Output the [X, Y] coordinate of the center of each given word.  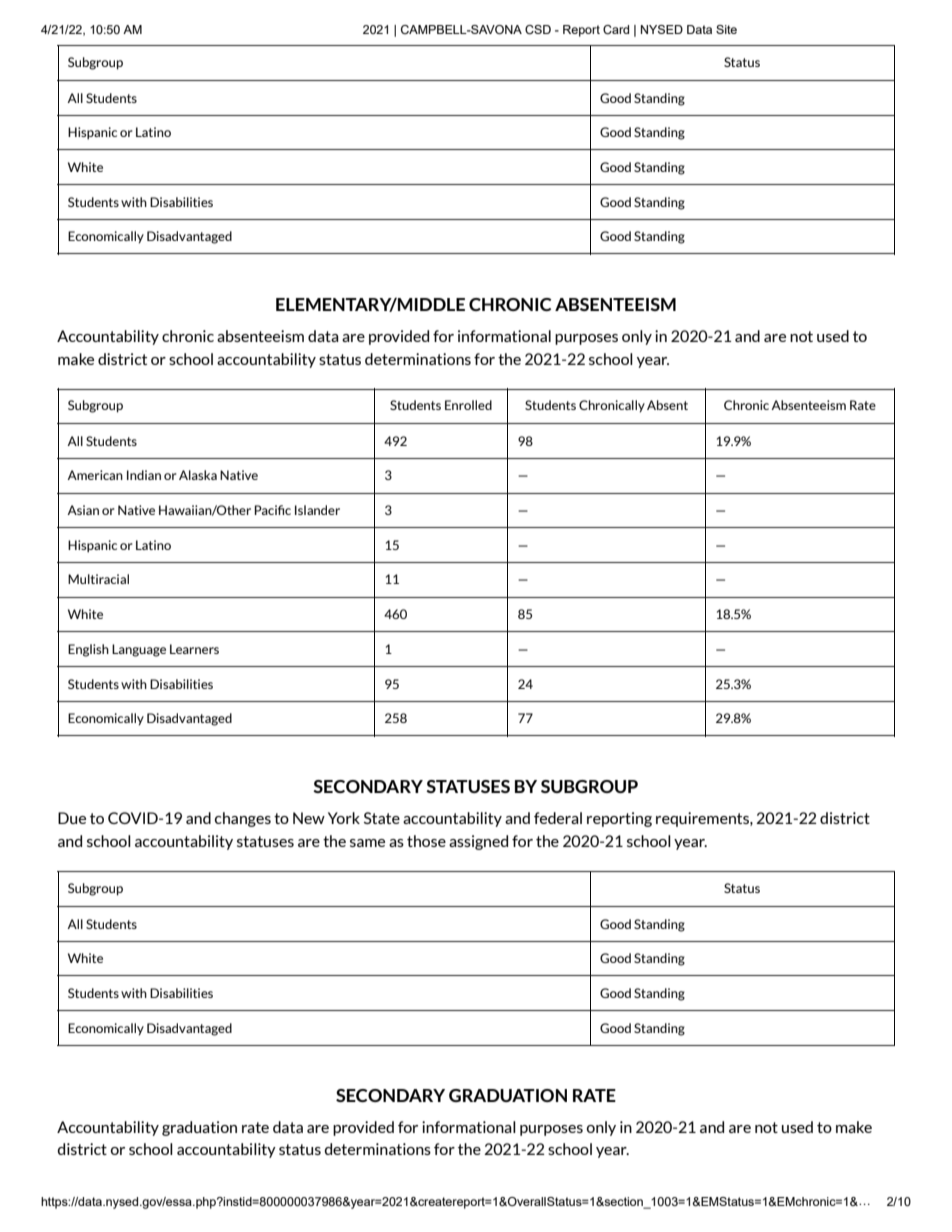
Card [616, 29]
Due [72, 818]
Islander [317, 510]
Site [726, 29]
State [382, 818]
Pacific [272, 510]
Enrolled [468, 405]
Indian [144, 475]
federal [558, 818]
